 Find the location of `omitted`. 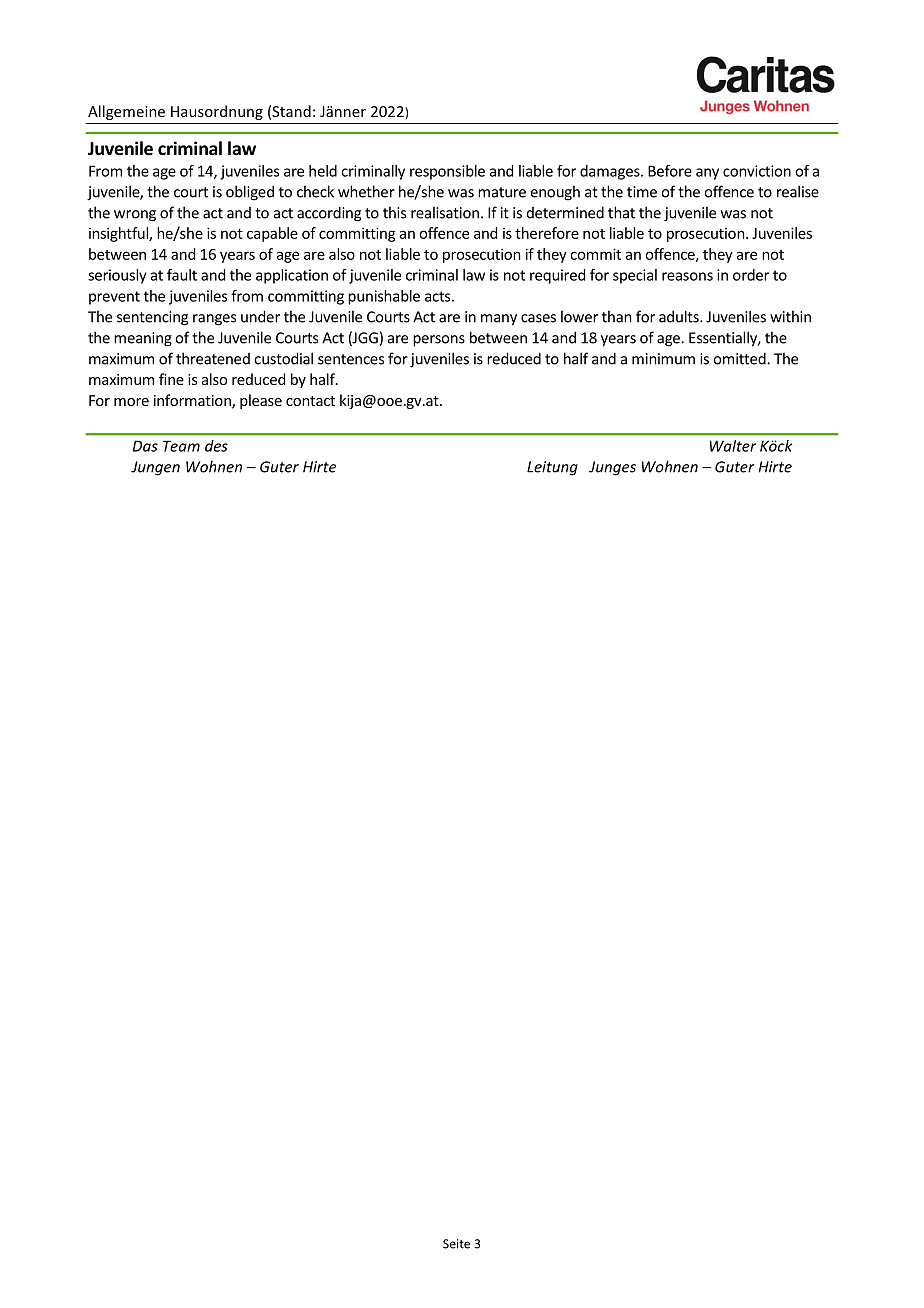

omitted is located at coordinates (740, 358).
